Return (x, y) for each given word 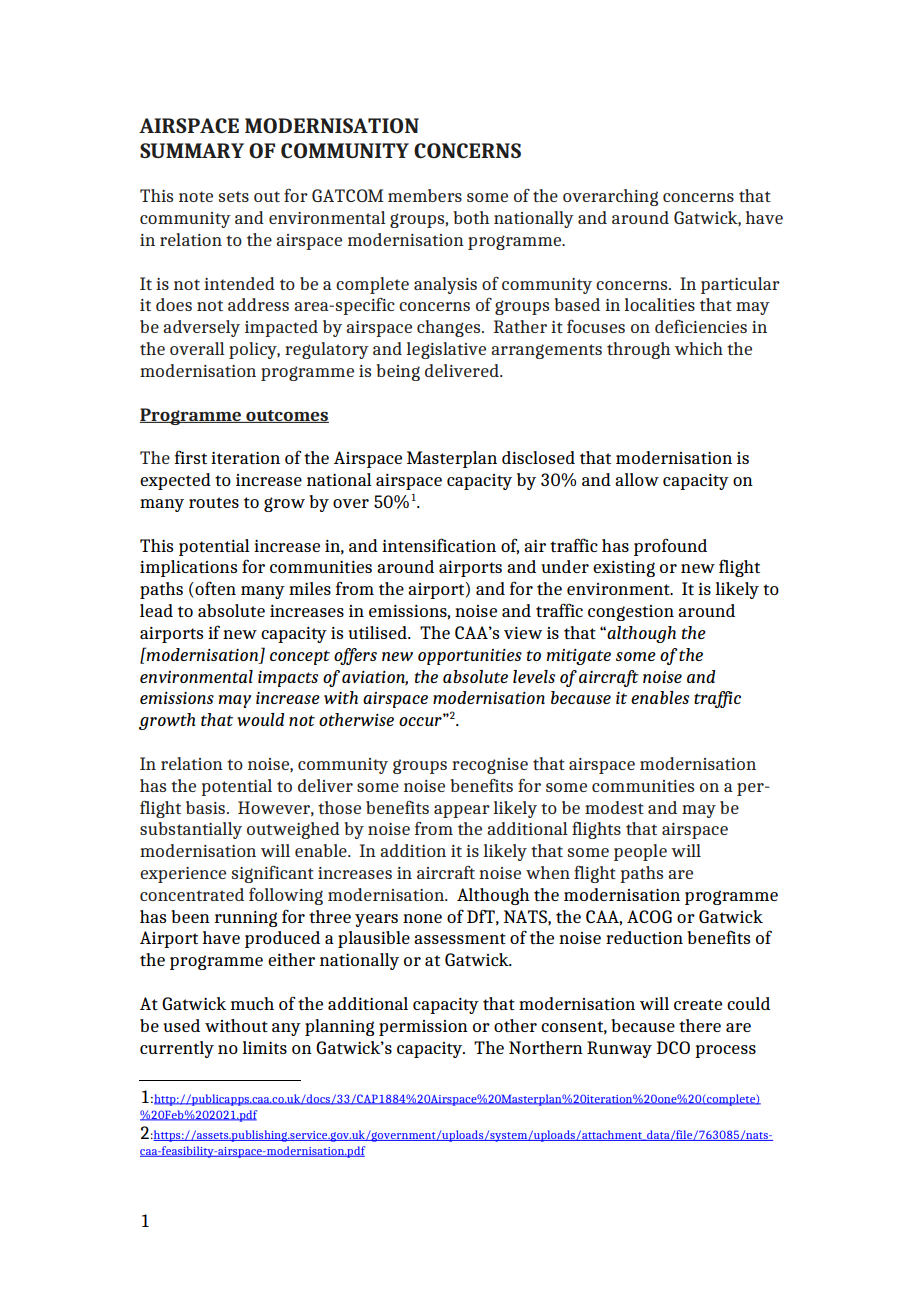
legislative (446, 350)
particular (740, 285)
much (252, 1003)
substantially (191, 830)
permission (423, 1028)
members (425, 195)
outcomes (286, 416)
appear (462, 811)
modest (614, 807)
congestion (631, 613)
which (699, 348)
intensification (439, 545)
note (196, 196)
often (215, 588)
